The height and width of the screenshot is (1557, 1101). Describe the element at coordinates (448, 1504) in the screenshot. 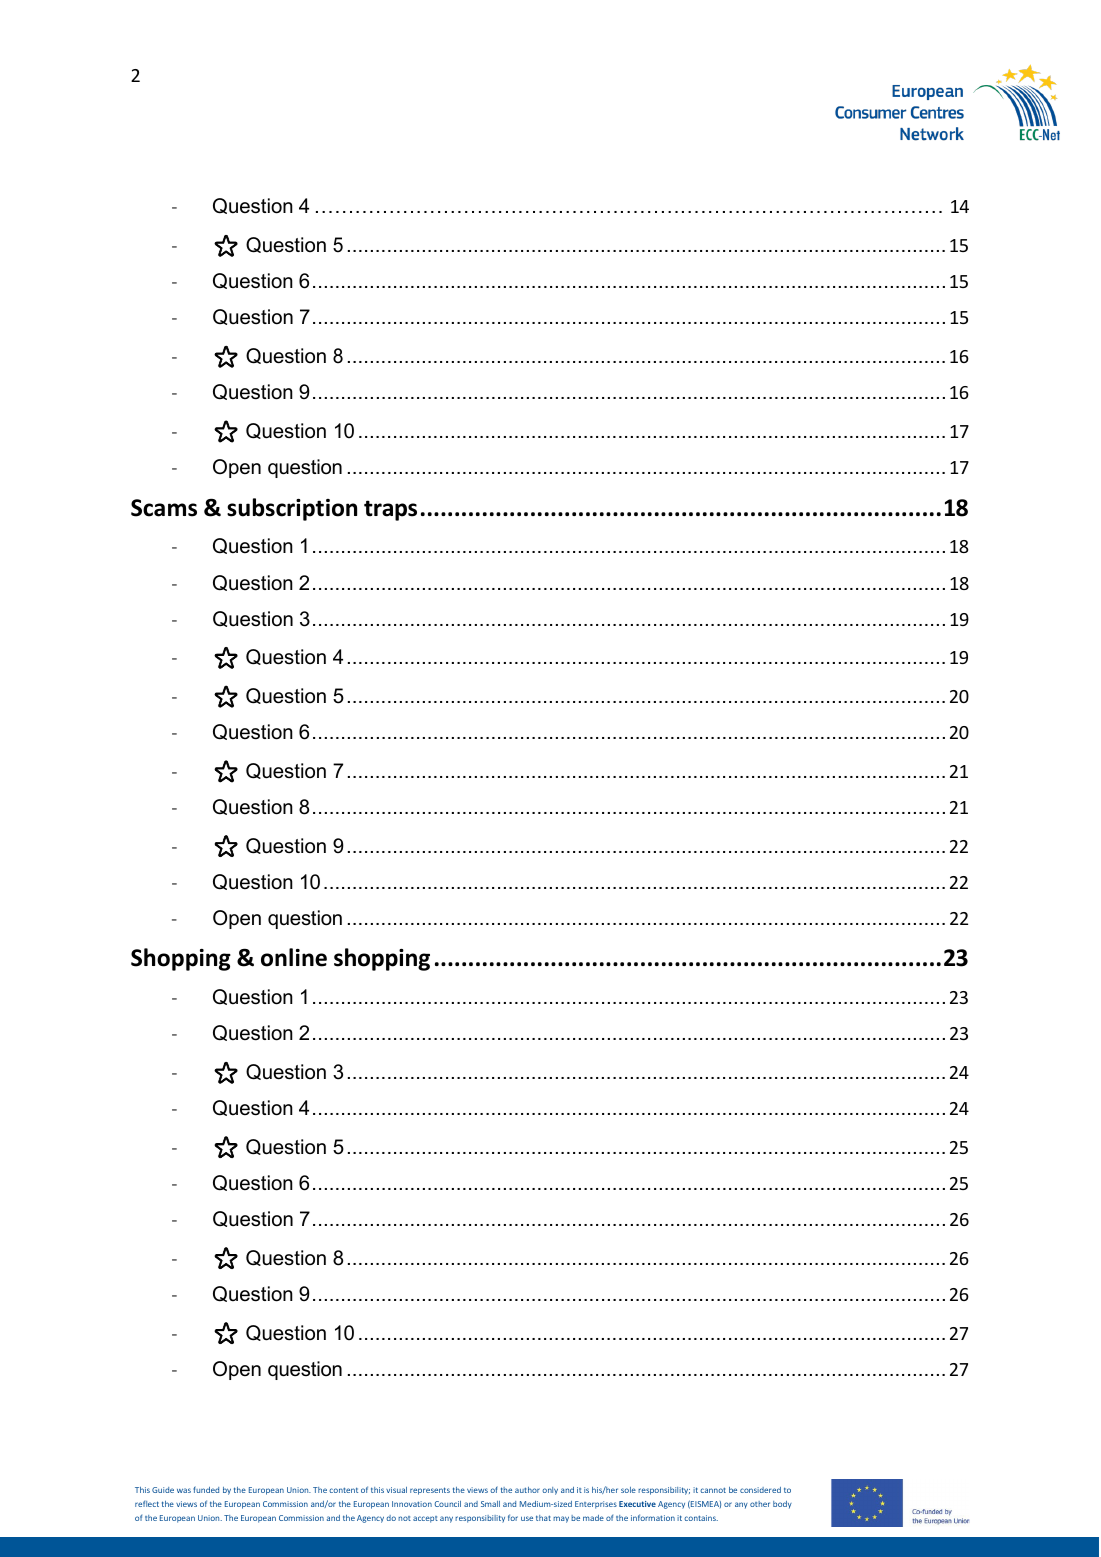

I see `Council` at that location.
